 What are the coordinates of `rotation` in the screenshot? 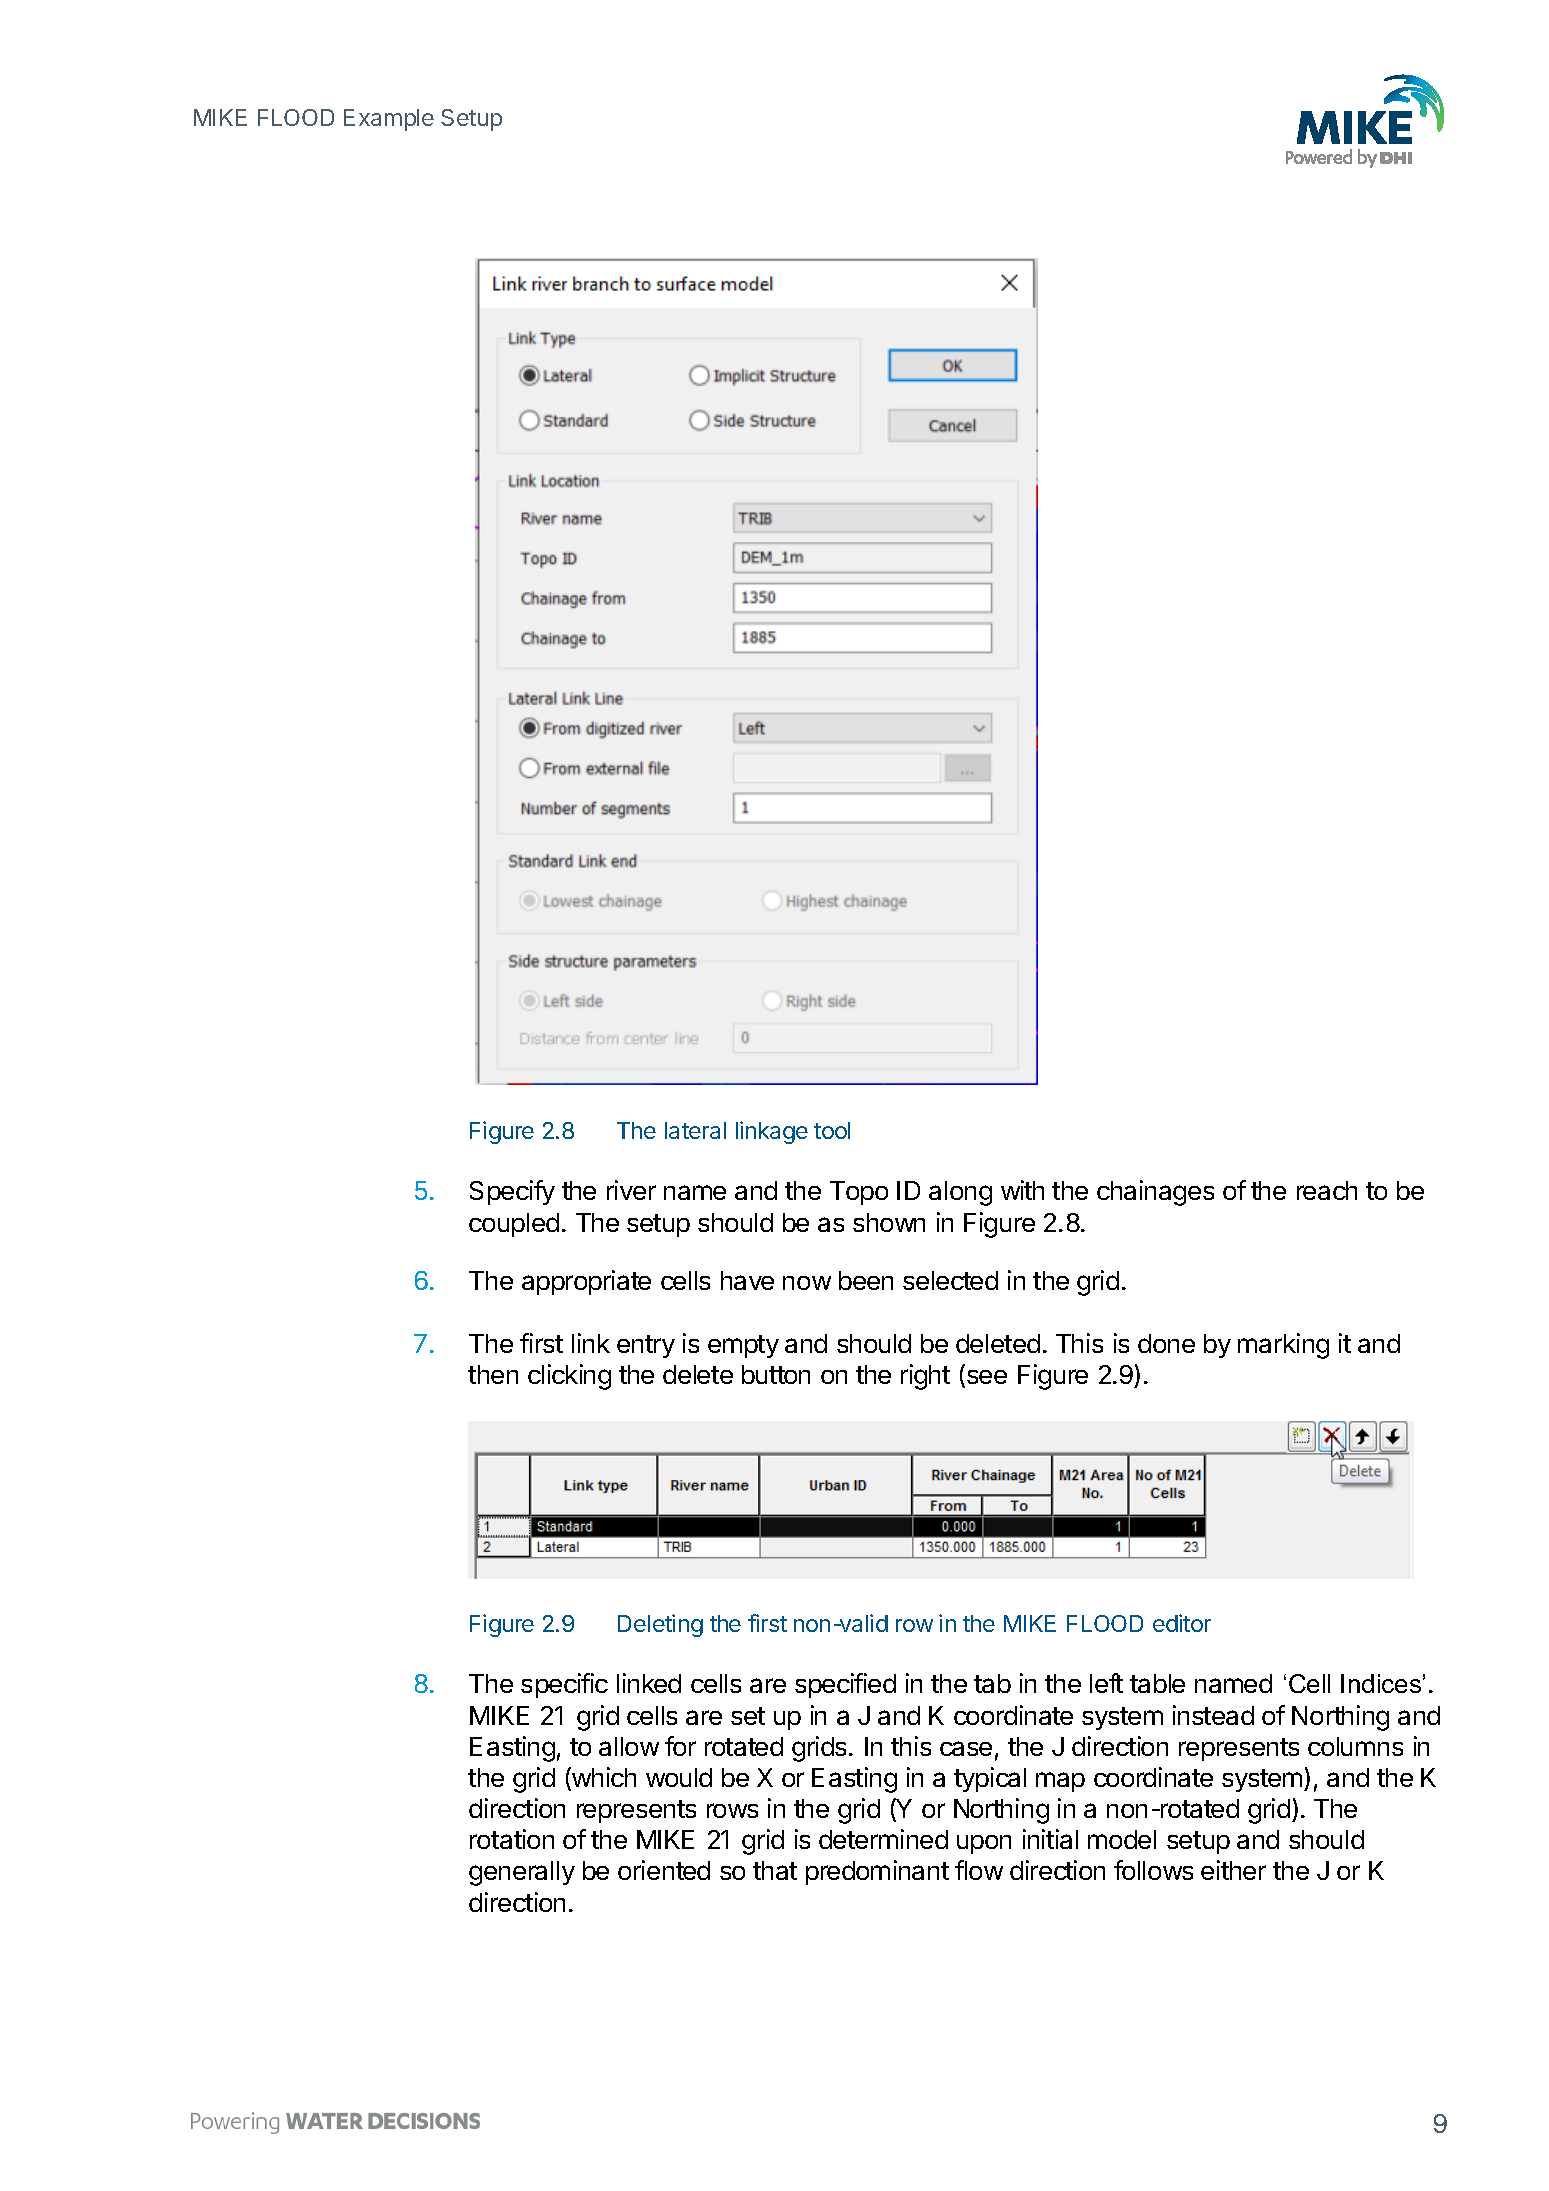 It's located at (512, 1839).
